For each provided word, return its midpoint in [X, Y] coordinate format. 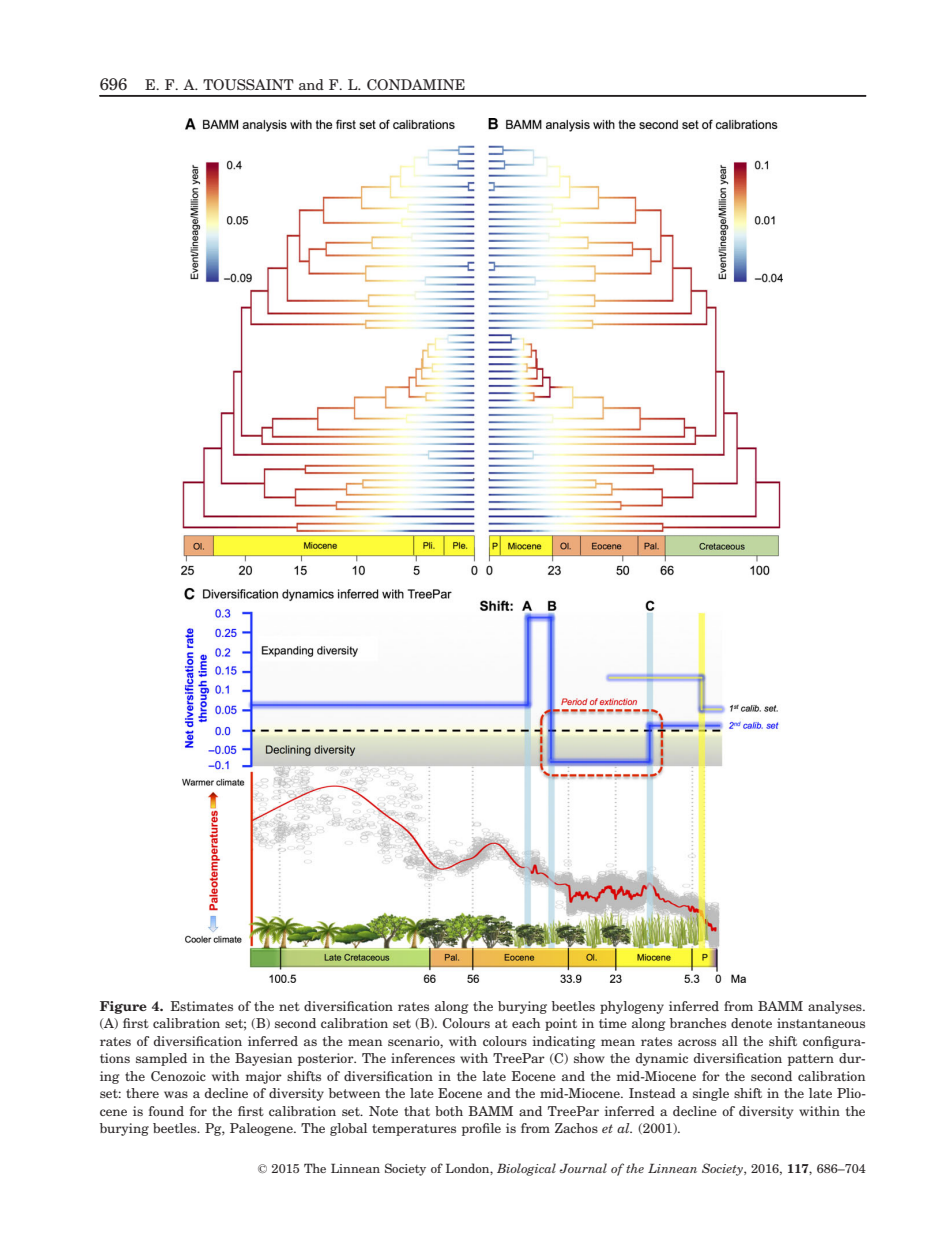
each [526, 1023]
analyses [836, 1007]
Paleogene [262, 1129]
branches [698, 1023]
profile [481, 1129]
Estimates [201, 1006]
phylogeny [632, 1007]
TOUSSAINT [248, 84]
